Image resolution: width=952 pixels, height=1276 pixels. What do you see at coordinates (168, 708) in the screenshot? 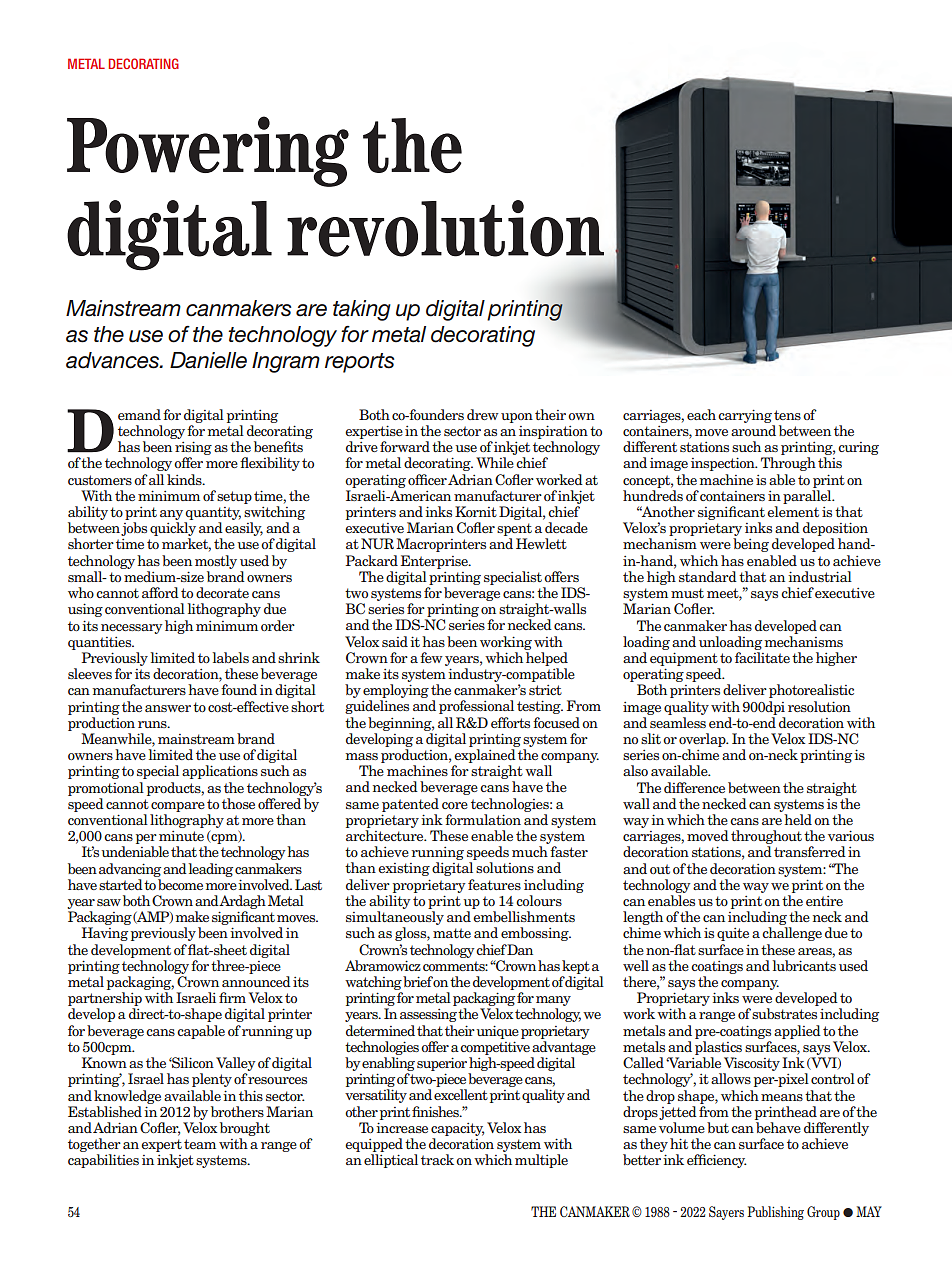
I see `answer` at bounding box center [168, 708].
